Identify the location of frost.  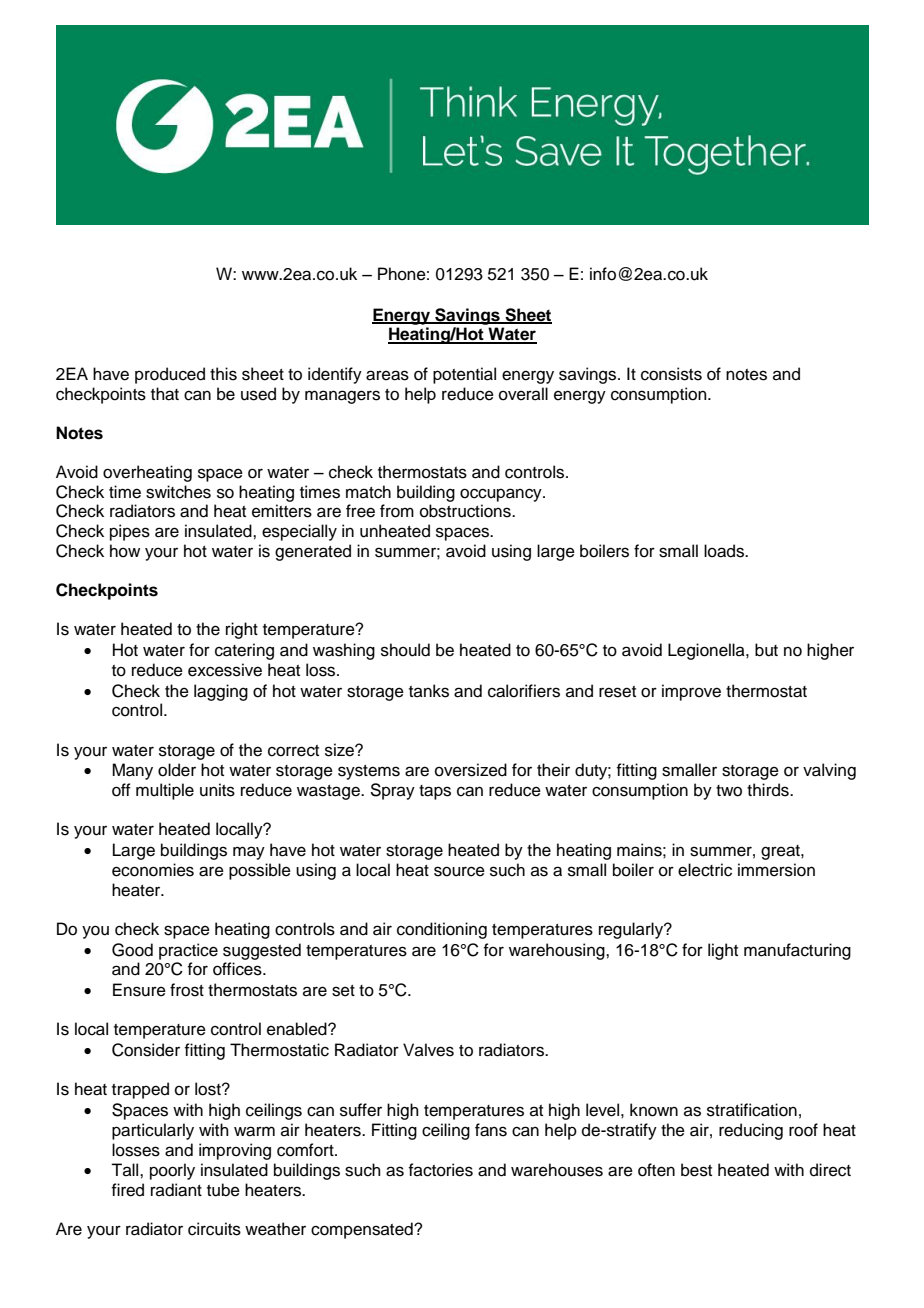
(187, 990).
